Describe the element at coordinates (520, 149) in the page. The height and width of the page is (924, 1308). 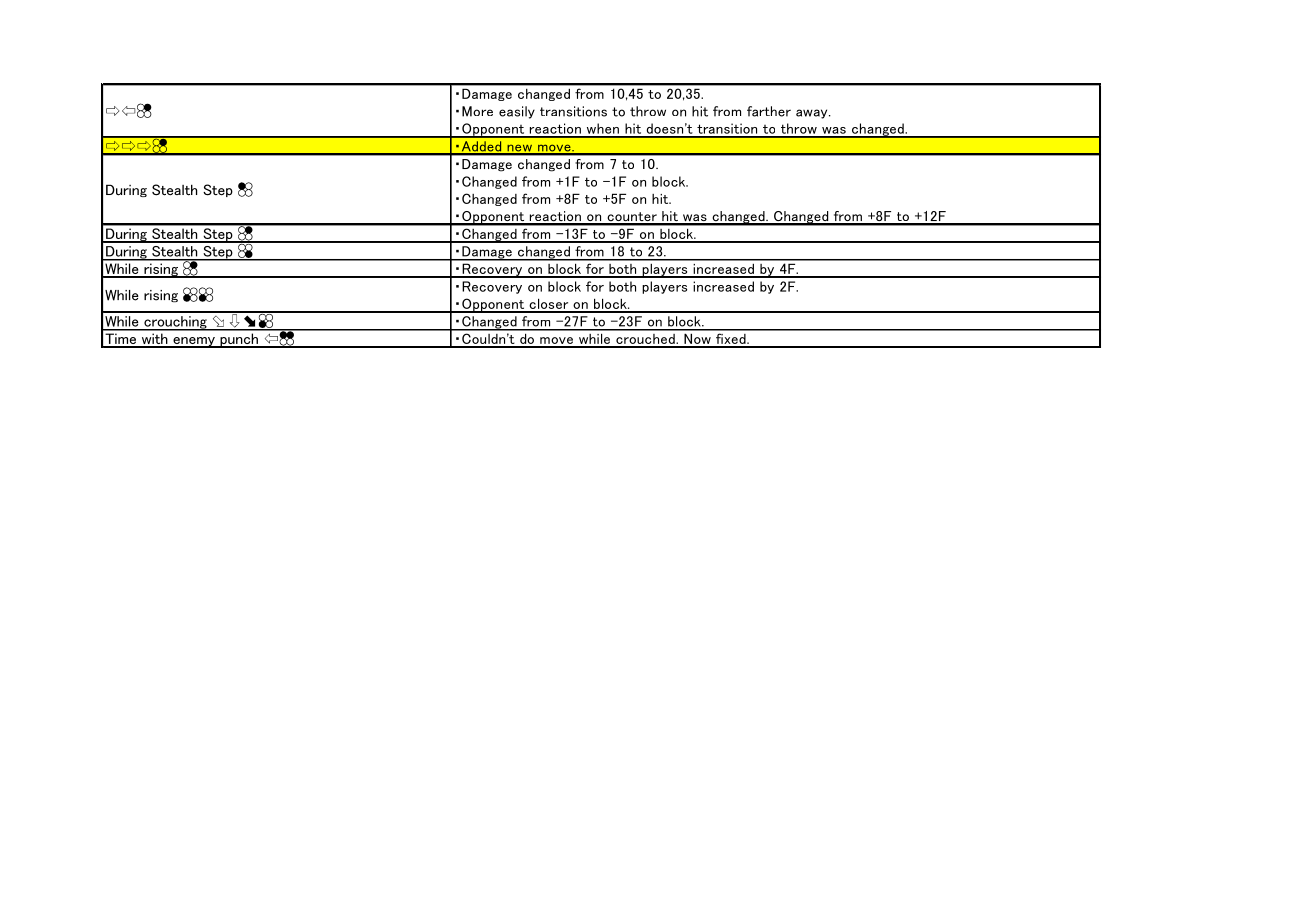
I see `new` at that location.
